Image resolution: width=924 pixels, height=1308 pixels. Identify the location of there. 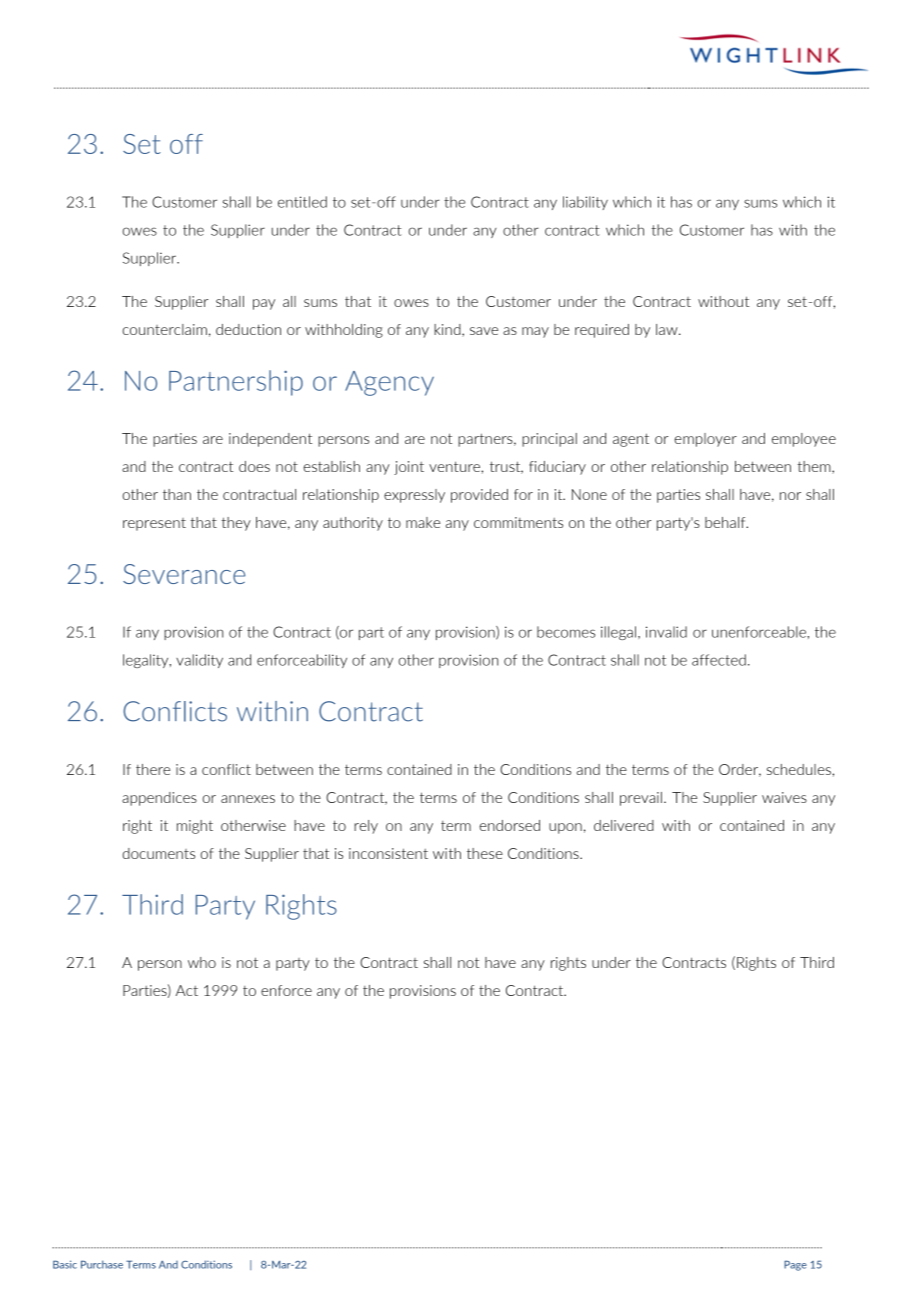
(153, 769).
